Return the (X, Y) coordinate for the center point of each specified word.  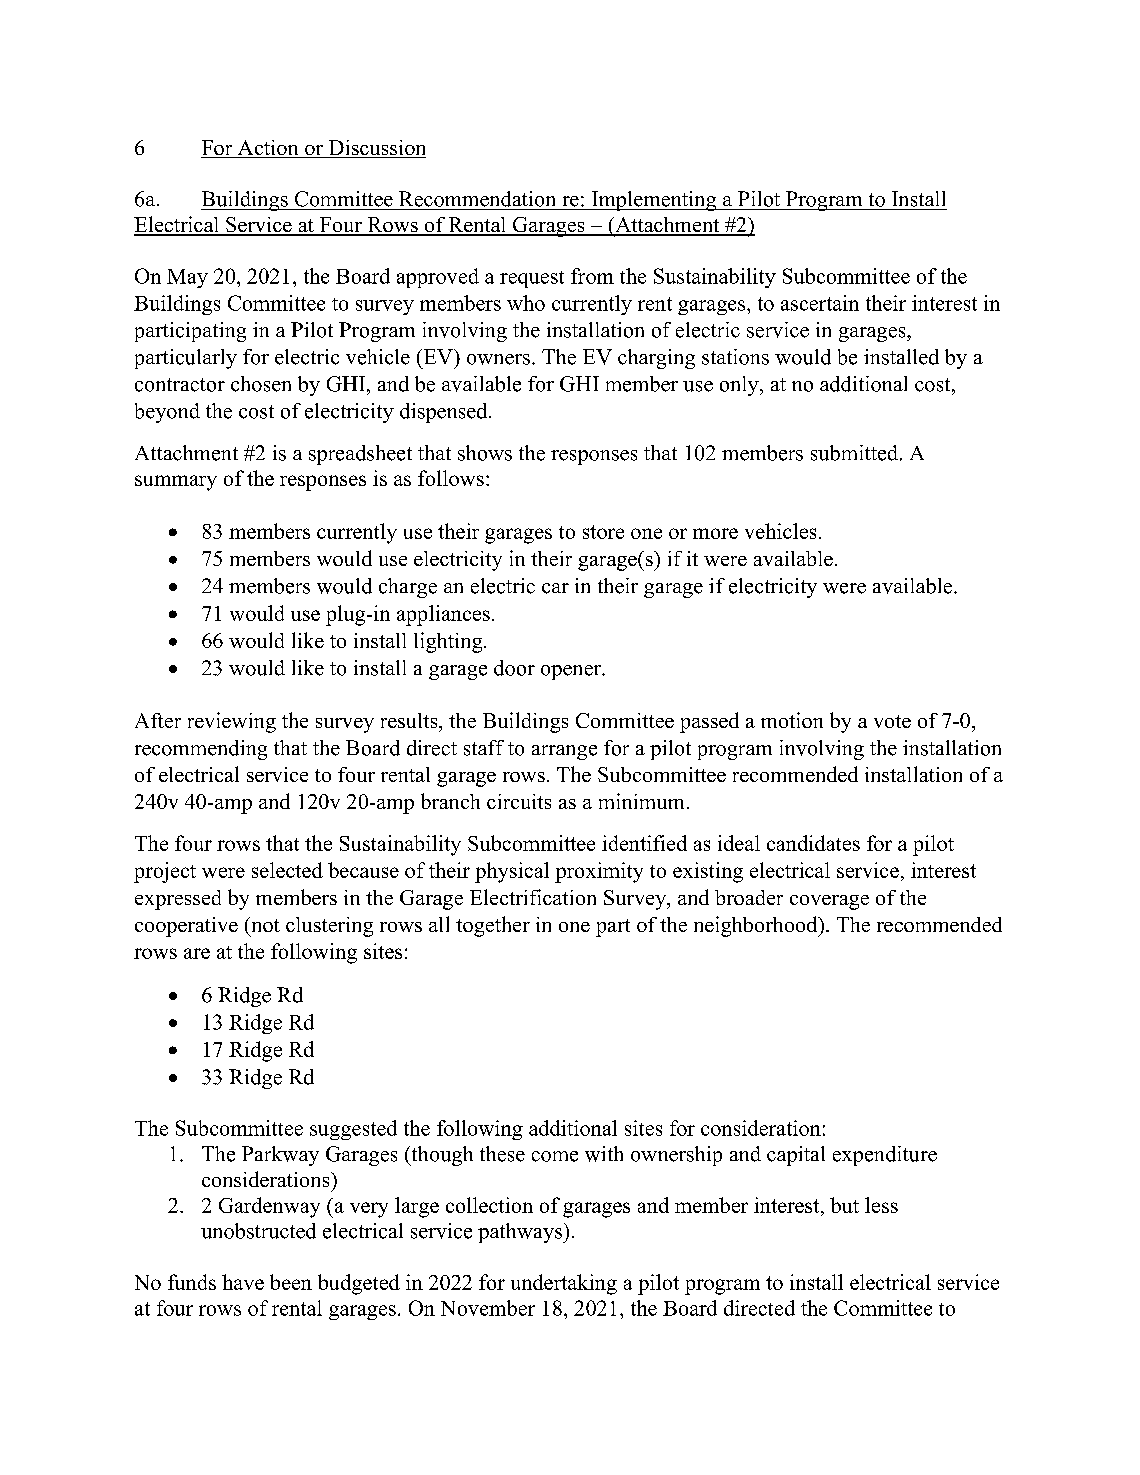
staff (484, 748)
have (243, 1282)
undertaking (564, 1284)
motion (792, 720)
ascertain (820, 303)
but (844, 1205)
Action (268, 149)
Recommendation (477, 199)
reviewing (232, 722)
